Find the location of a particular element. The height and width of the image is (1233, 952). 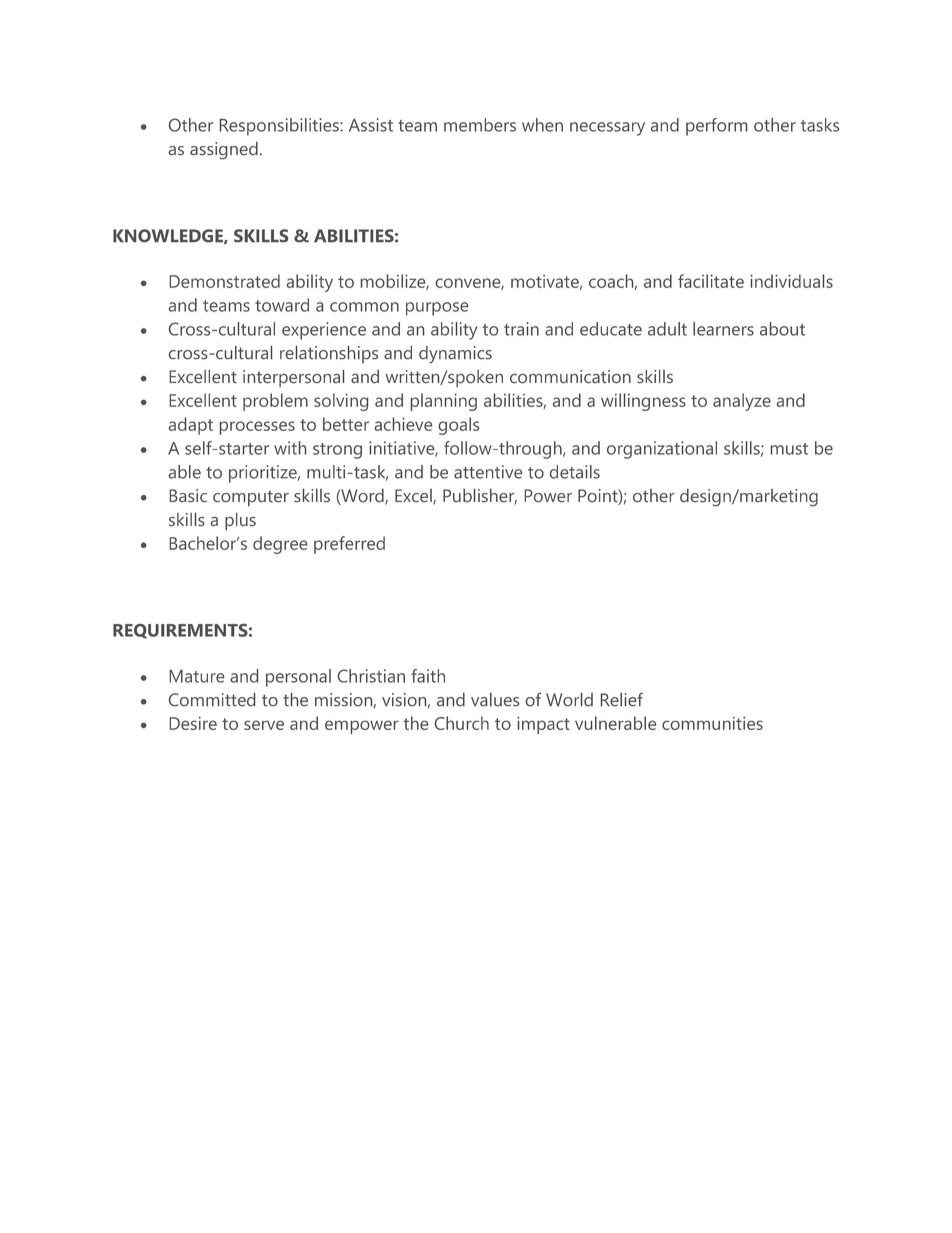

members is located at coordinates (480, 125).
